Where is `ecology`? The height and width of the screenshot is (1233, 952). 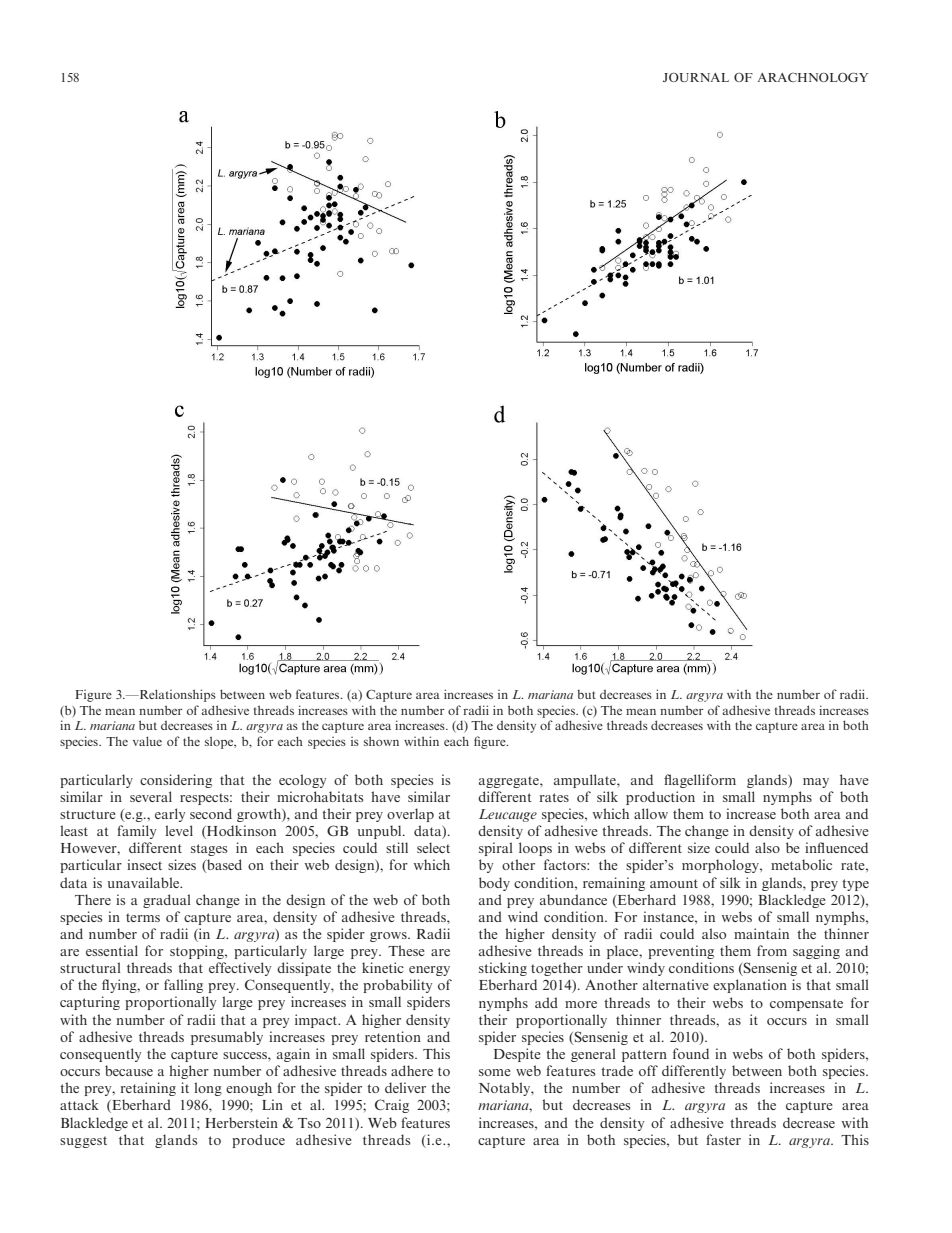 ecology is located at coordinates (302, 781).
